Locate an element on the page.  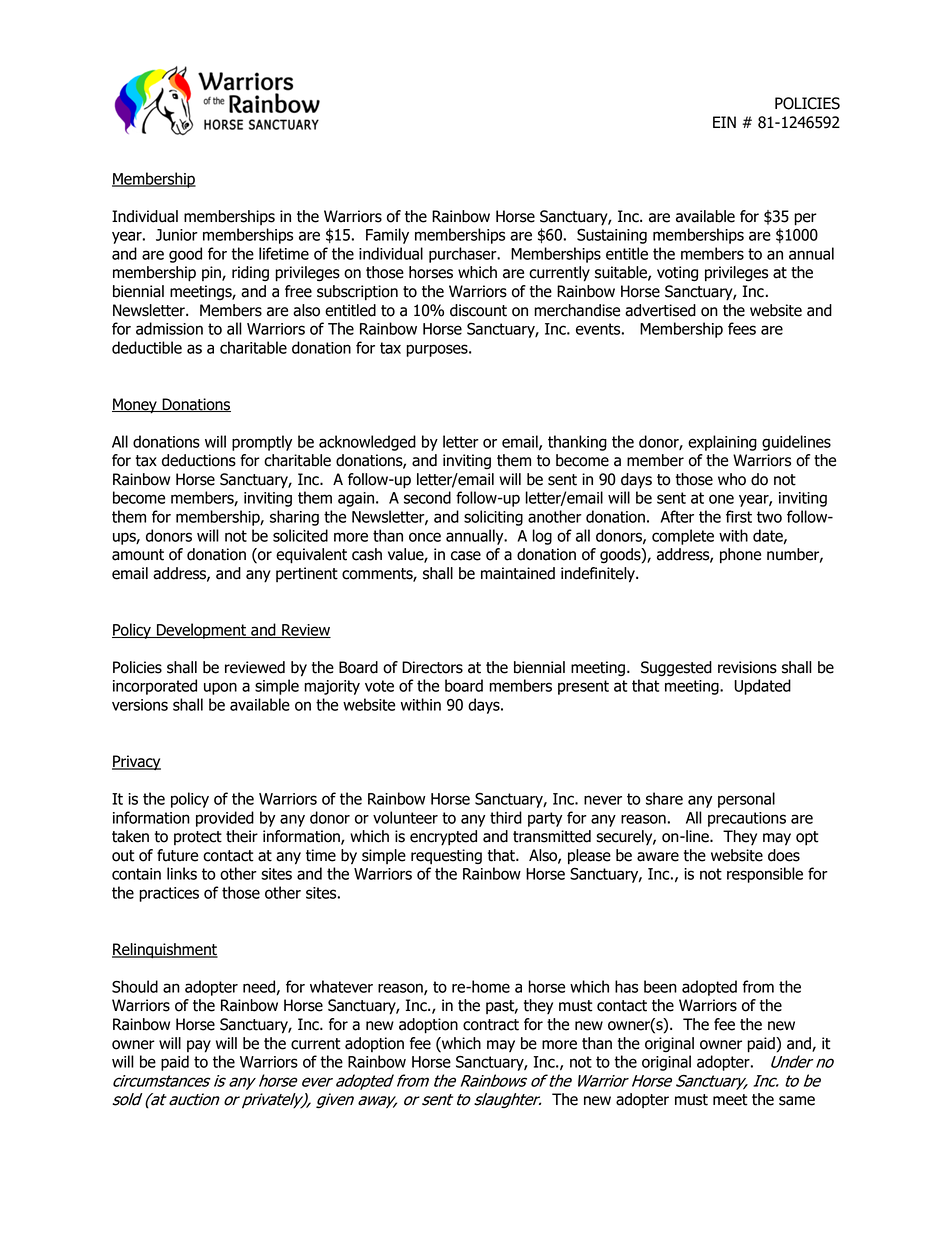
Junior is located at coordinates (177, 235).
